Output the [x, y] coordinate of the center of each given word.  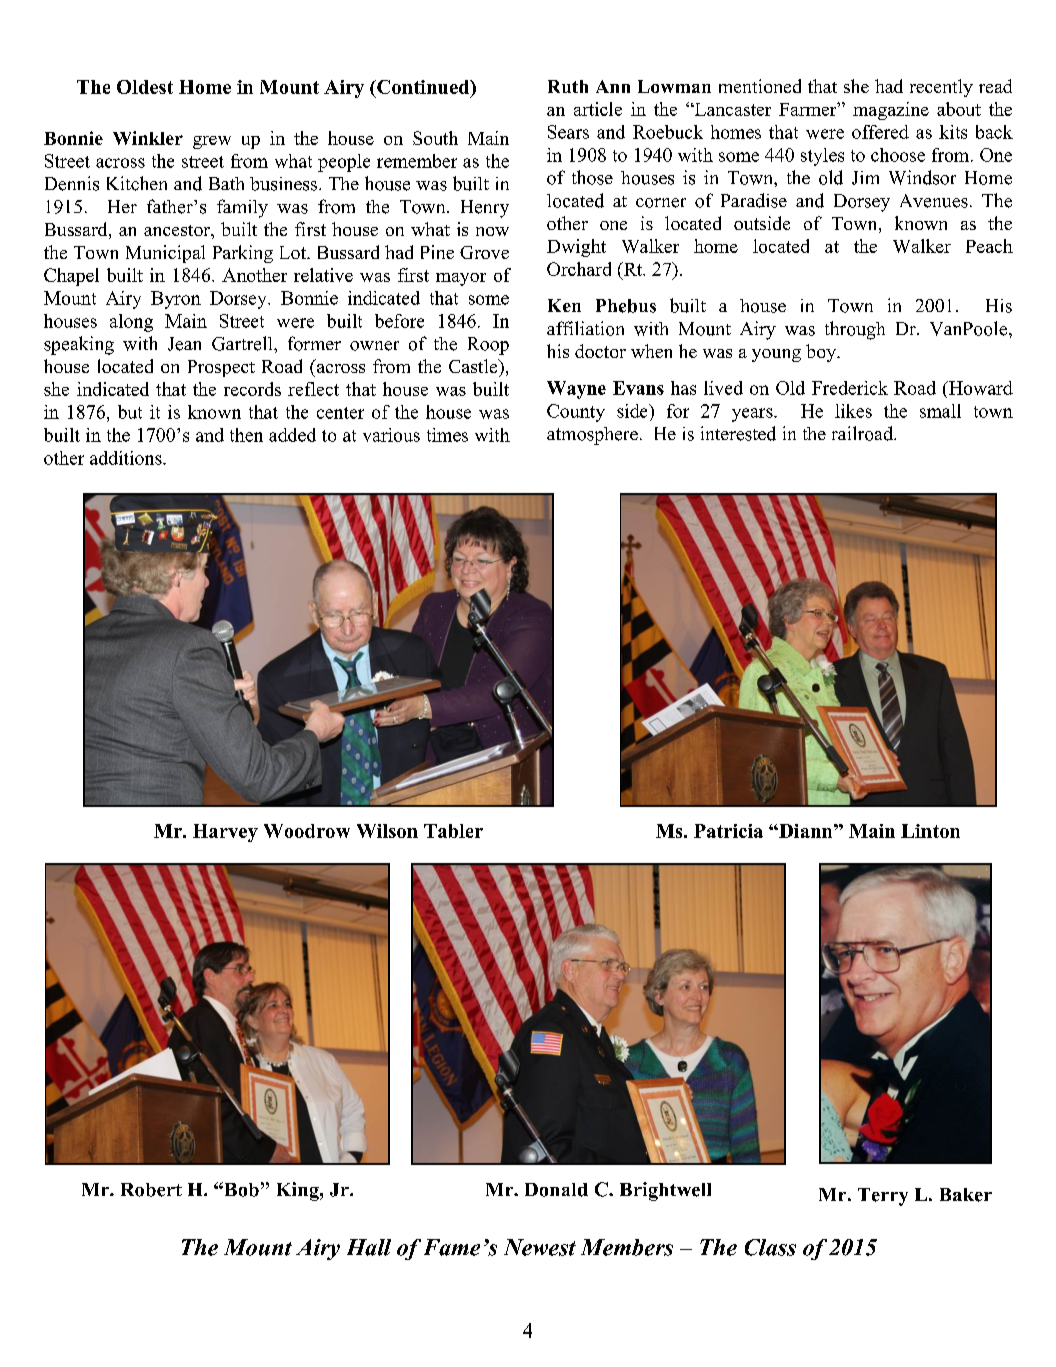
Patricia [728, 831]
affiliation [585, 328]
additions [127, 458]
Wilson [387, 831]
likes [853, 411]
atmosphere [592, 436]
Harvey [225, 833]
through [855, 330]
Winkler [148, 138]
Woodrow [307, 831]
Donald [556, 1190]
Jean [184, 344]
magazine [891, 111]
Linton [930, 831]
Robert [151, 1190]
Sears [568, 132]
